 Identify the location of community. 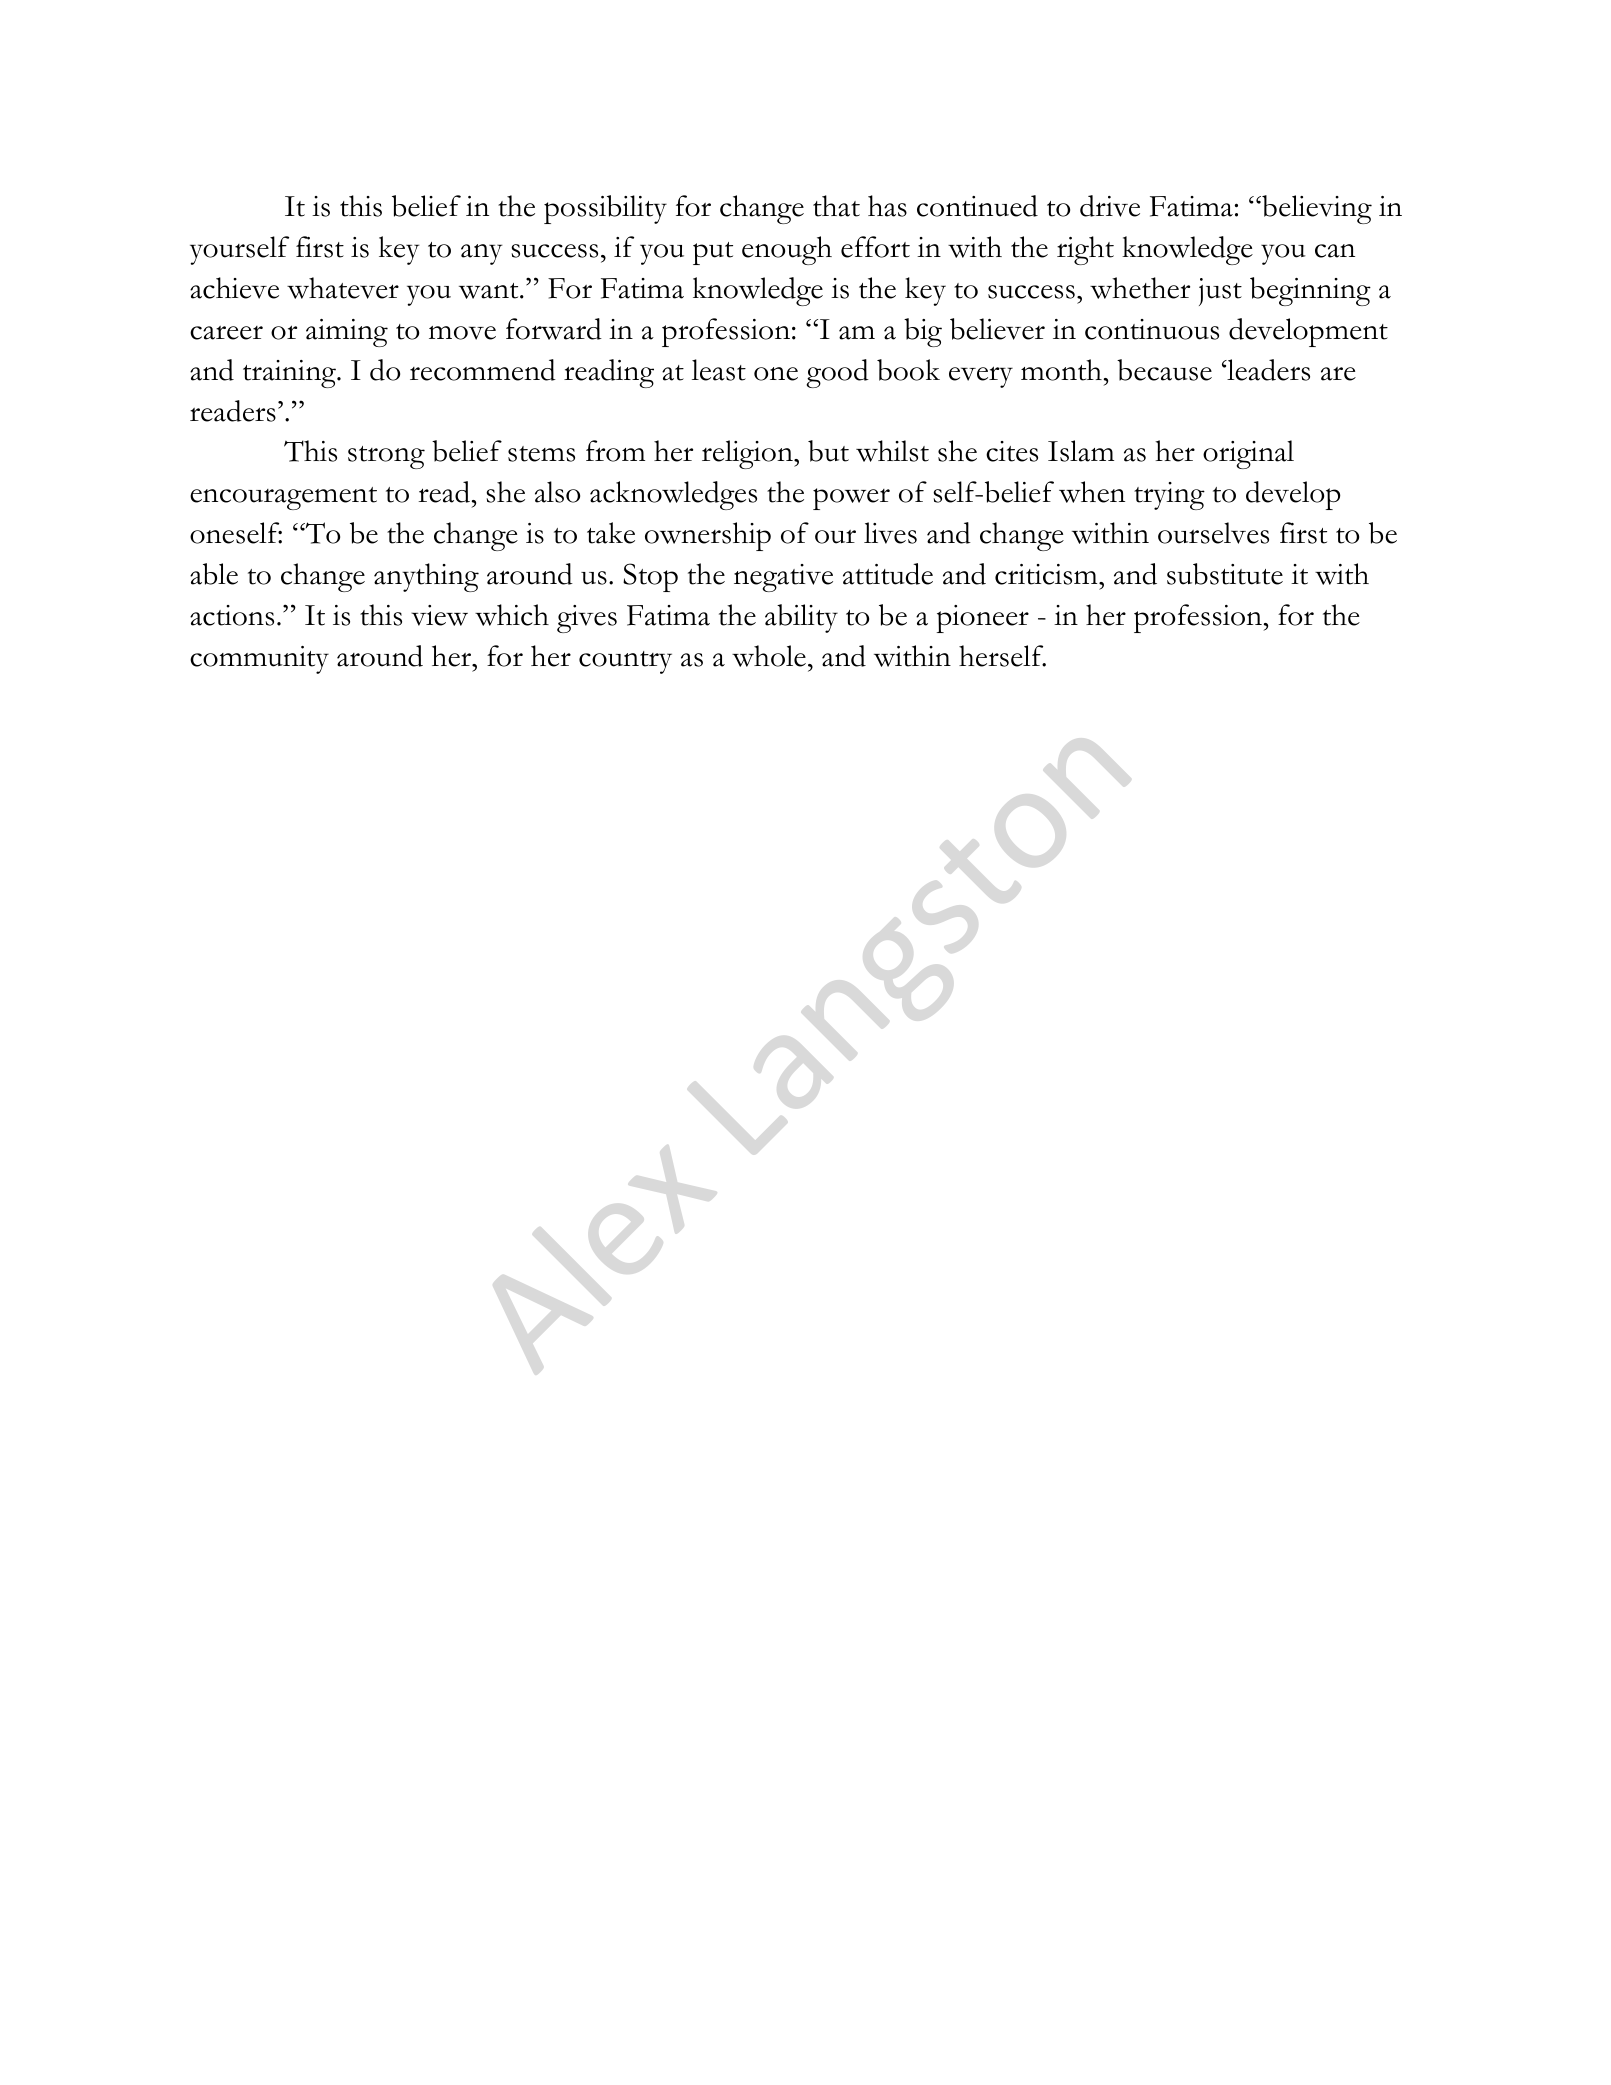
(259, 660).
